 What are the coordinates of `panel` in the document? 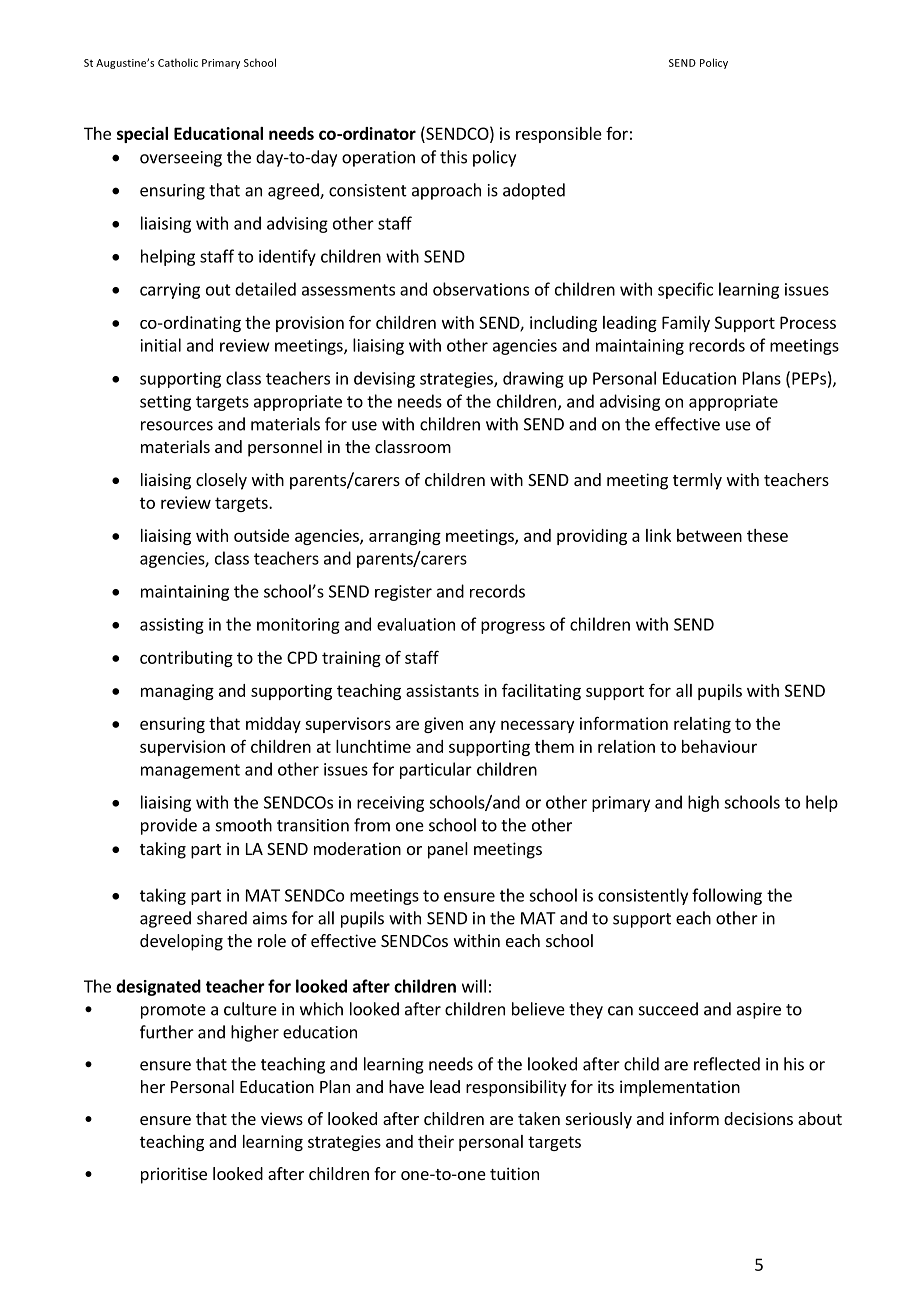 It's located at (448, 850).
